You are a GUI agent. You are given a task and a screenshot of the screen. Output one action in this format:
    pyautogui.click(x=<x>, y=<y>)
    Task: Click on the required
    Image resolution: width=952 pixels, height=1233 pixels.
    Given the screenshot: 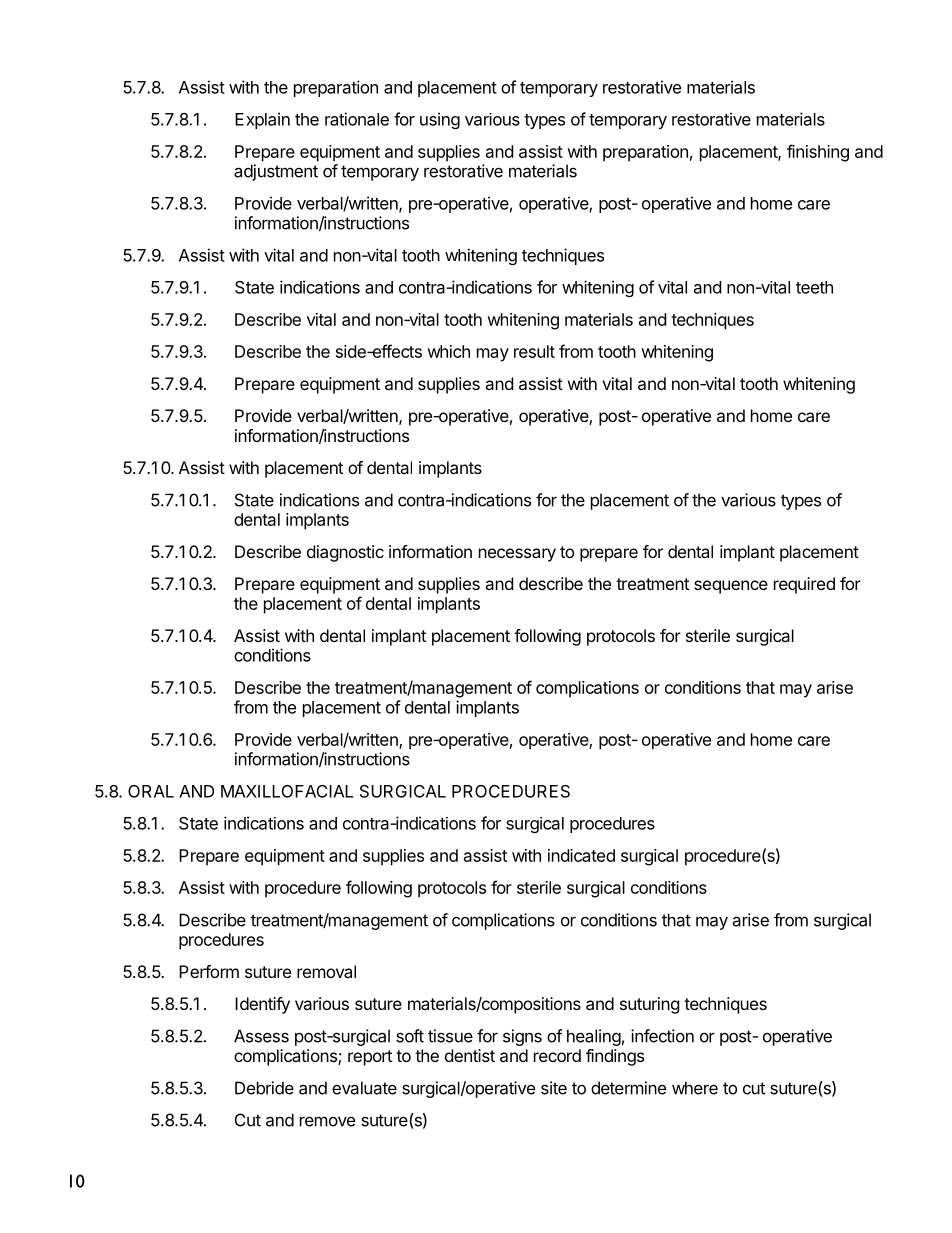 What is the action you would take?
    pyautogui.click(x=804, y=585)
